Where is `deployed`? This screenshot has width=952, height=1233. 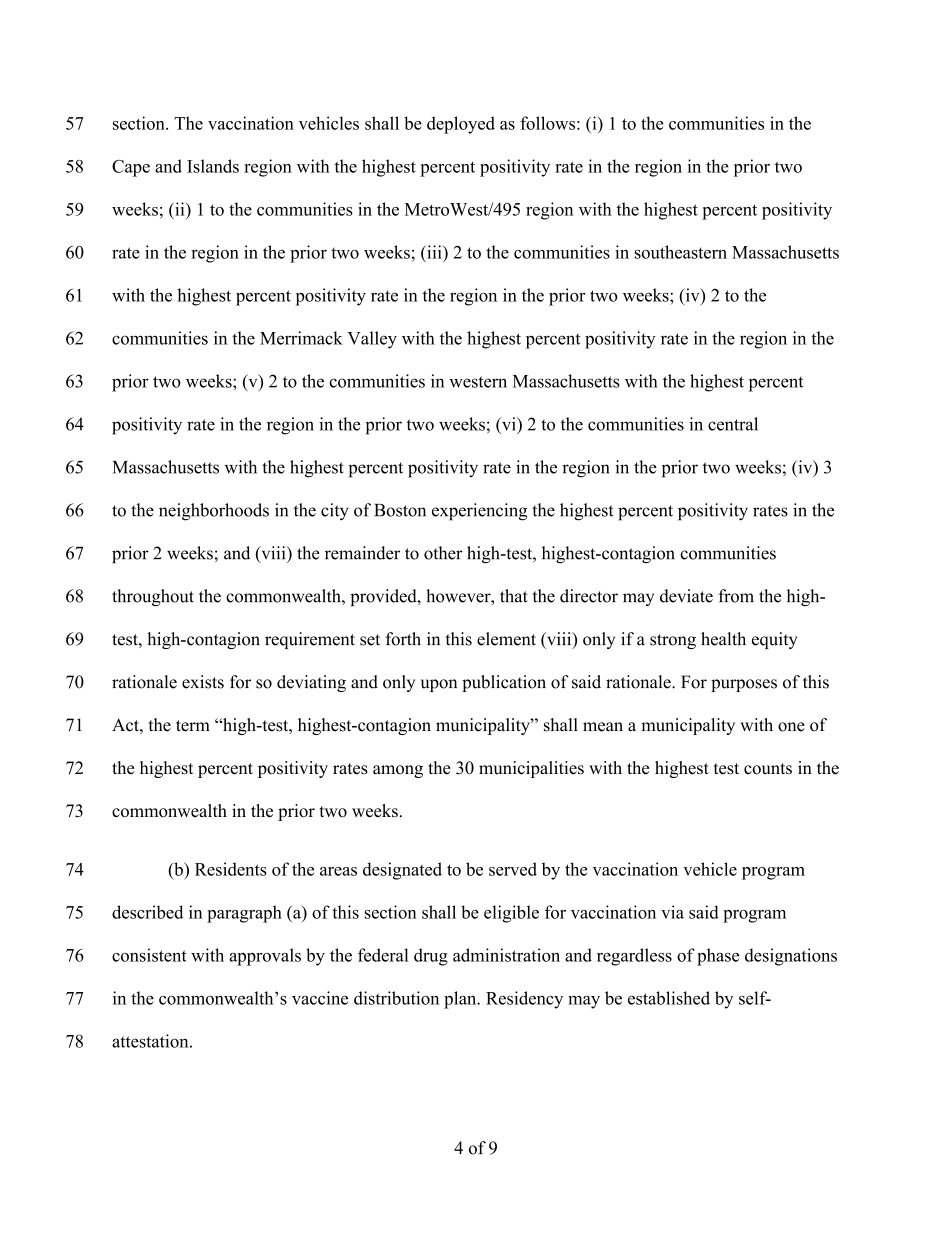
deployed is located at coordinates (461, 125).
